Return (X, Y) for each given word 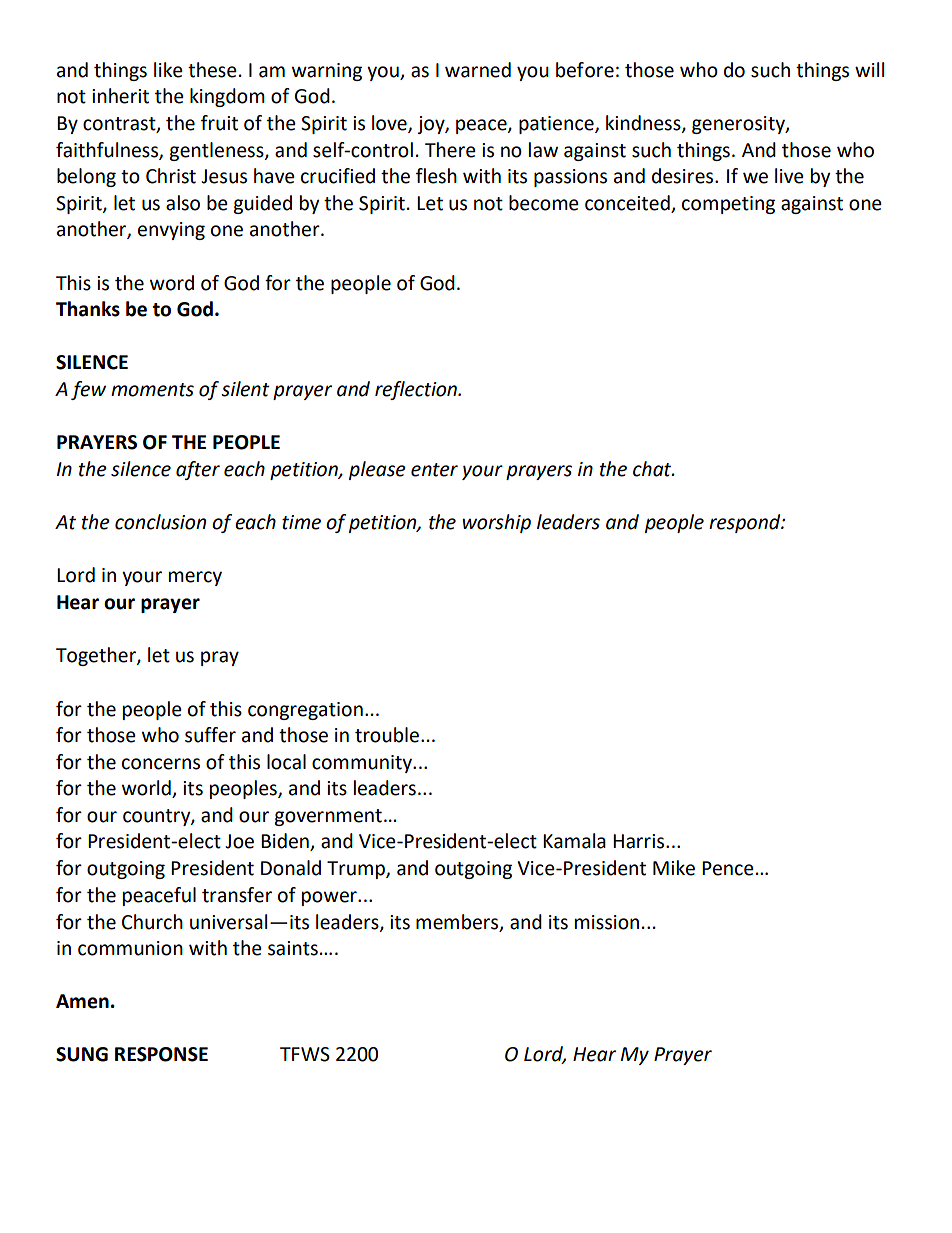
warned (478, 70)
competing (728, 205)
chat (653, 469)
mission (607, 922)
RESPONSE (161, 1054)
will (869, 69)
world (147, 789)
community (363, 764)
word (172, 283)
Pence (728, 868)
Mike (674, 868)
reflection (417, 390)
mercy (195, 578)
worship (496, 523)
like (168, 70)
